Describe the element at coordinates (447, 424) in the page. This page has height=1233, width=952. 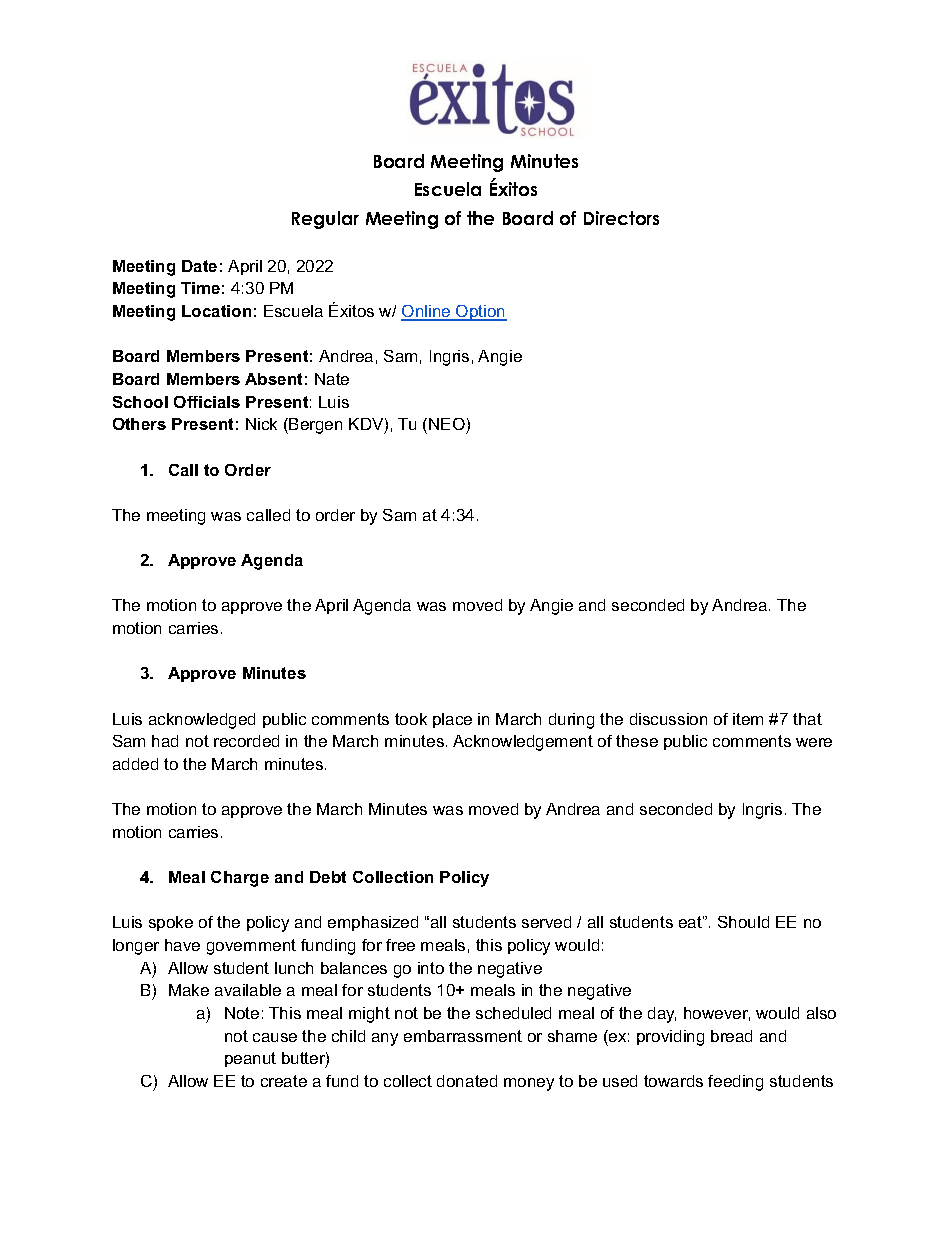
I see `NEO` at that location.
